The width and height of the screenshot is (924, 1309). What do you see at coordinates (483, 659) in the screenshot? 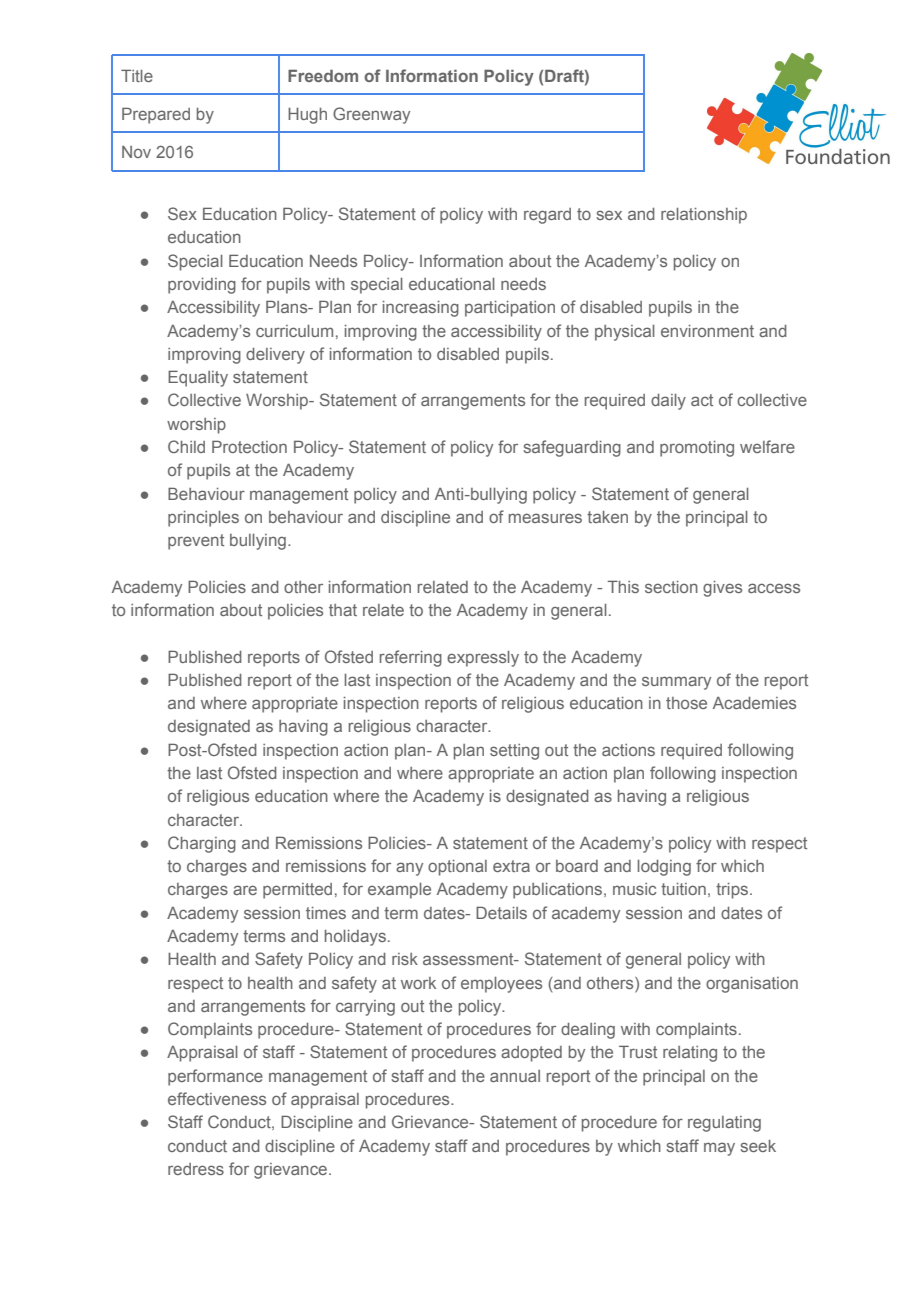
I see `expressly` at bounding box center [483, 659].
